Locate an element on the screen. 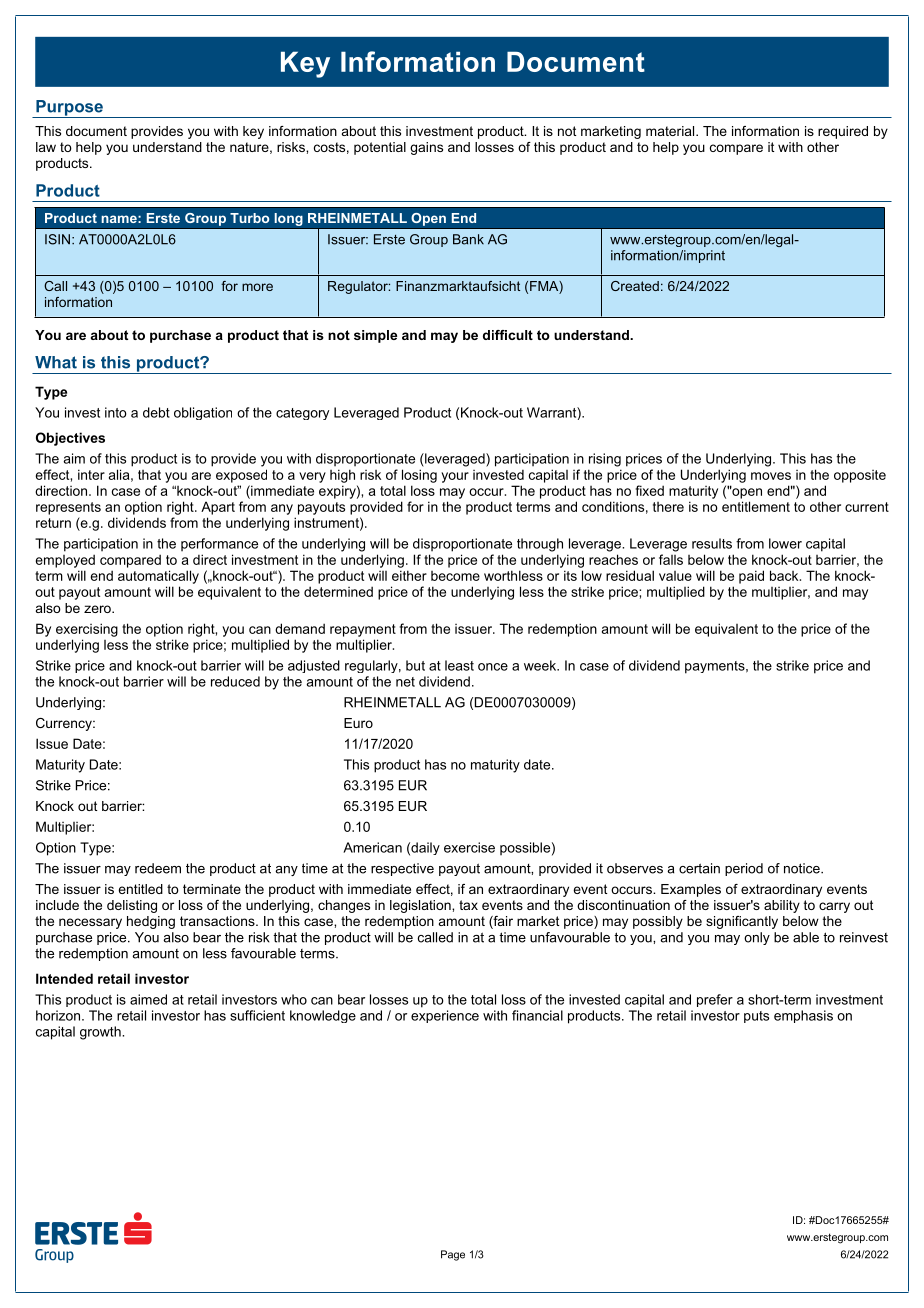 This screenshot has width=924, height=1308. period is located at coordinates (744, 869).
